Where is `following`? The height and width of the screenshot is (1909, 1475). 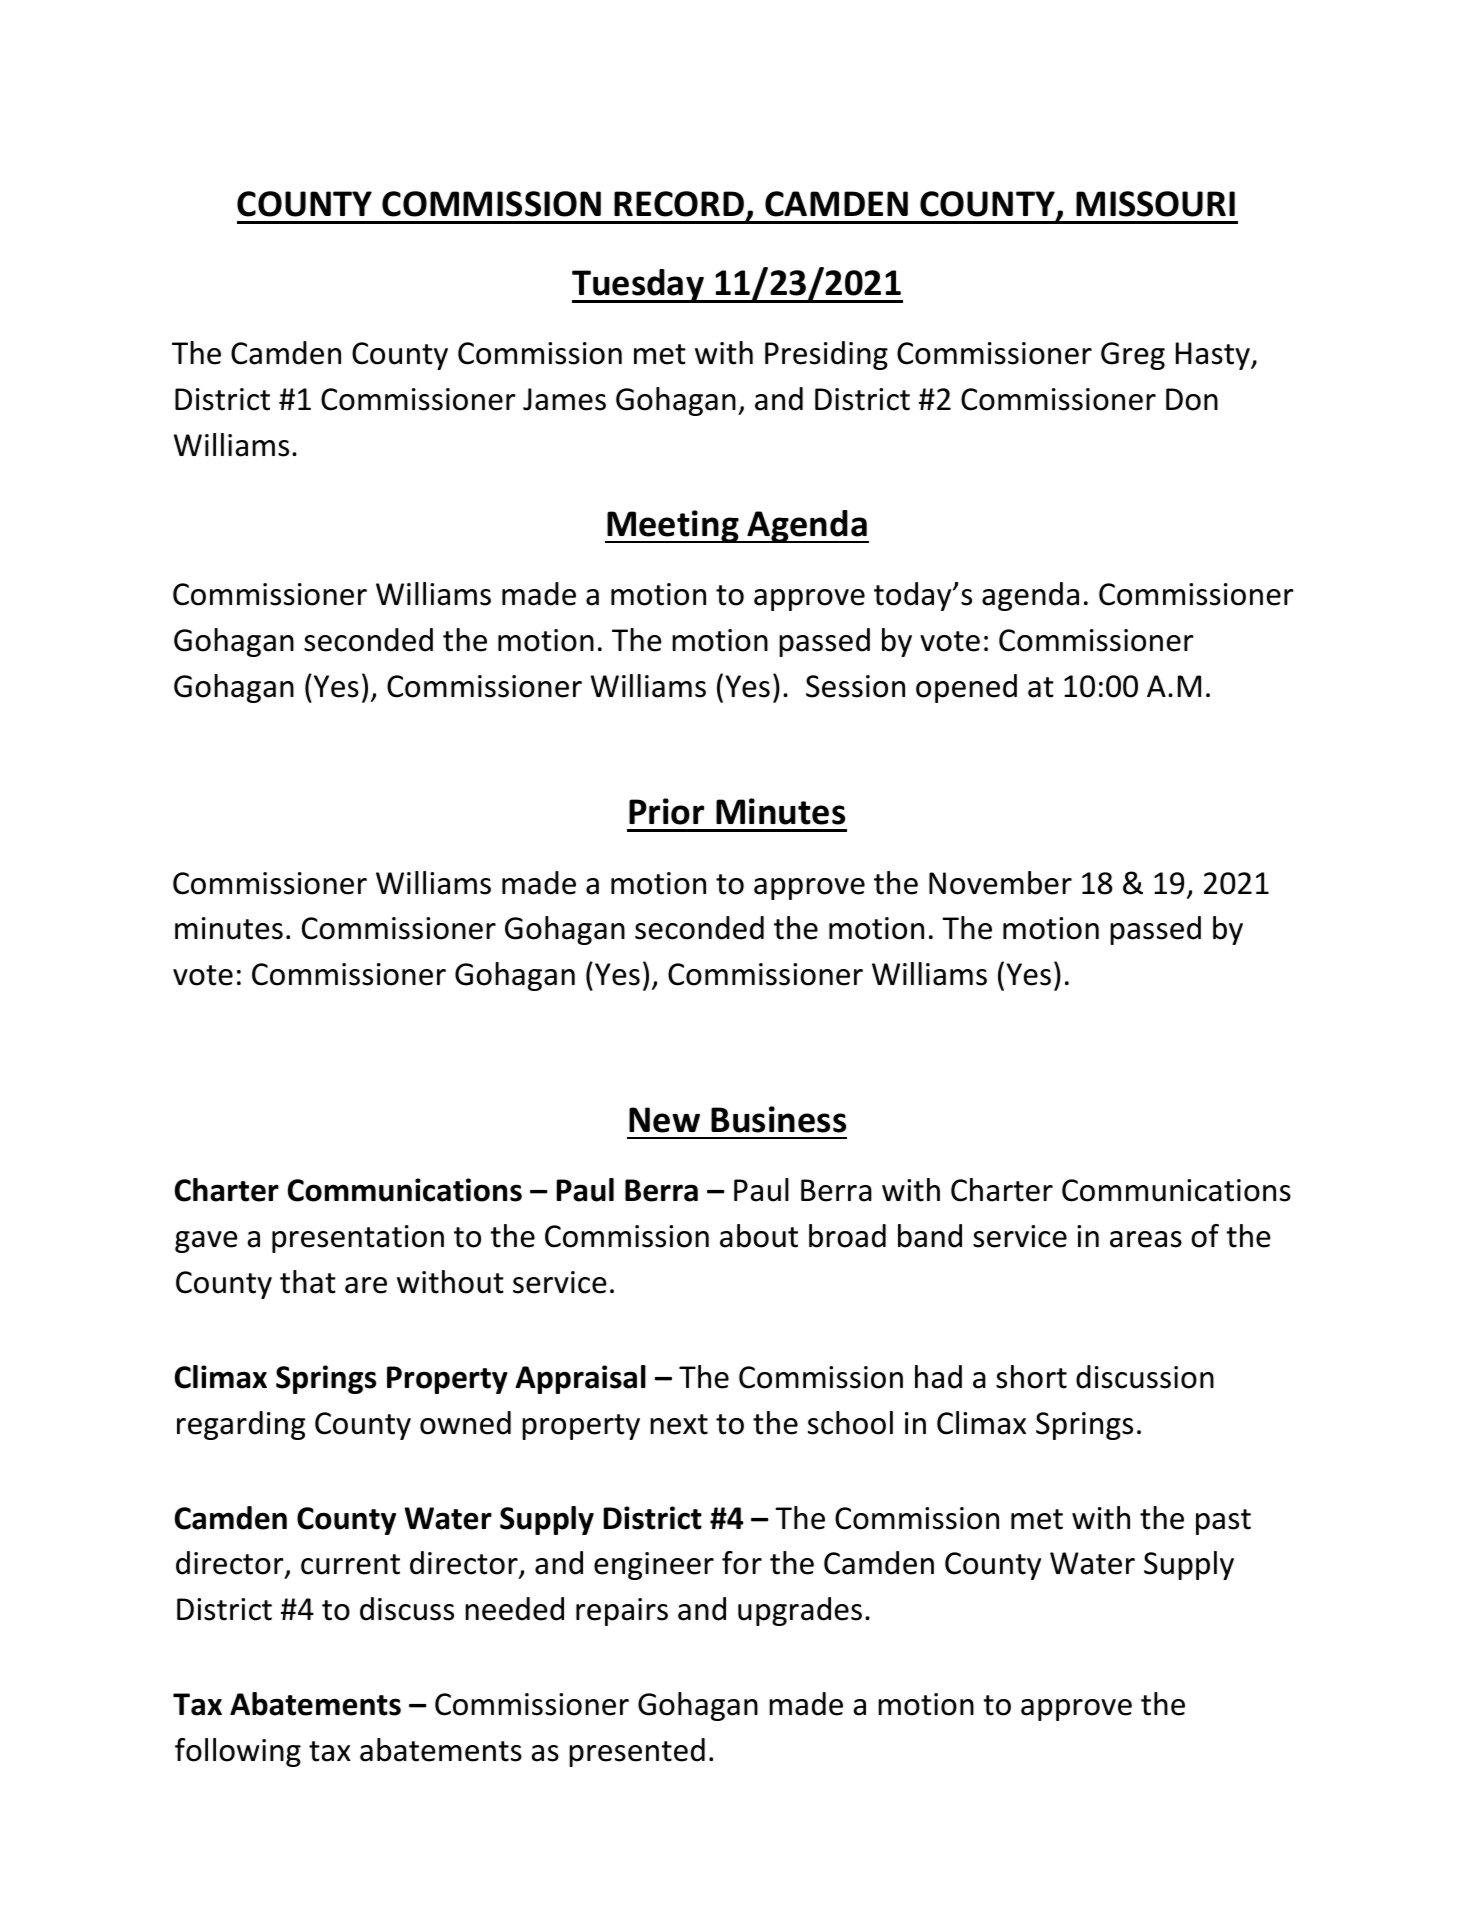 following is located at coordinates (238, 1752).
